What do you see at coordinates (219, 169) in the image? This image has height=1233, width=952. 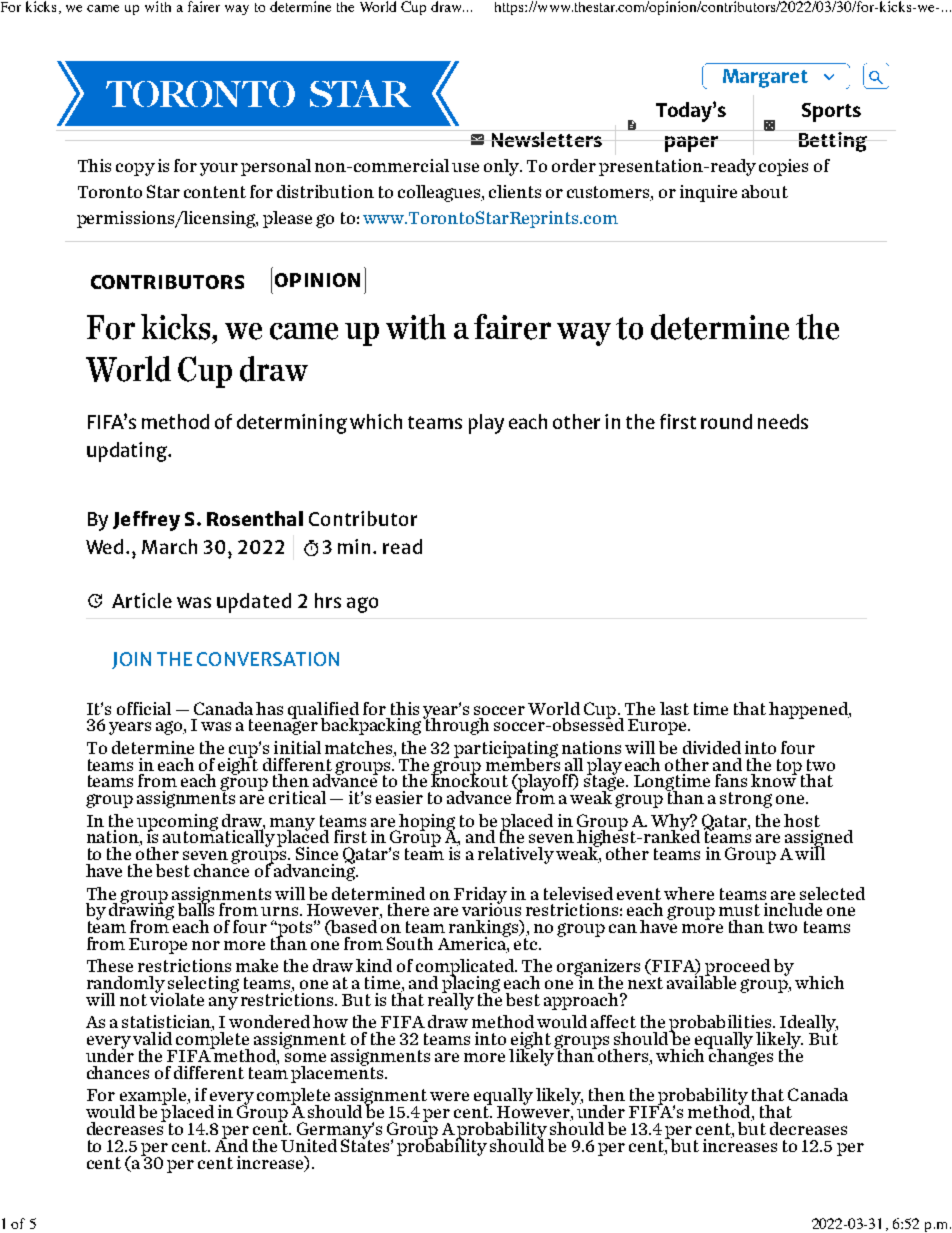 I see `your` at bounding box center [219, 169].
